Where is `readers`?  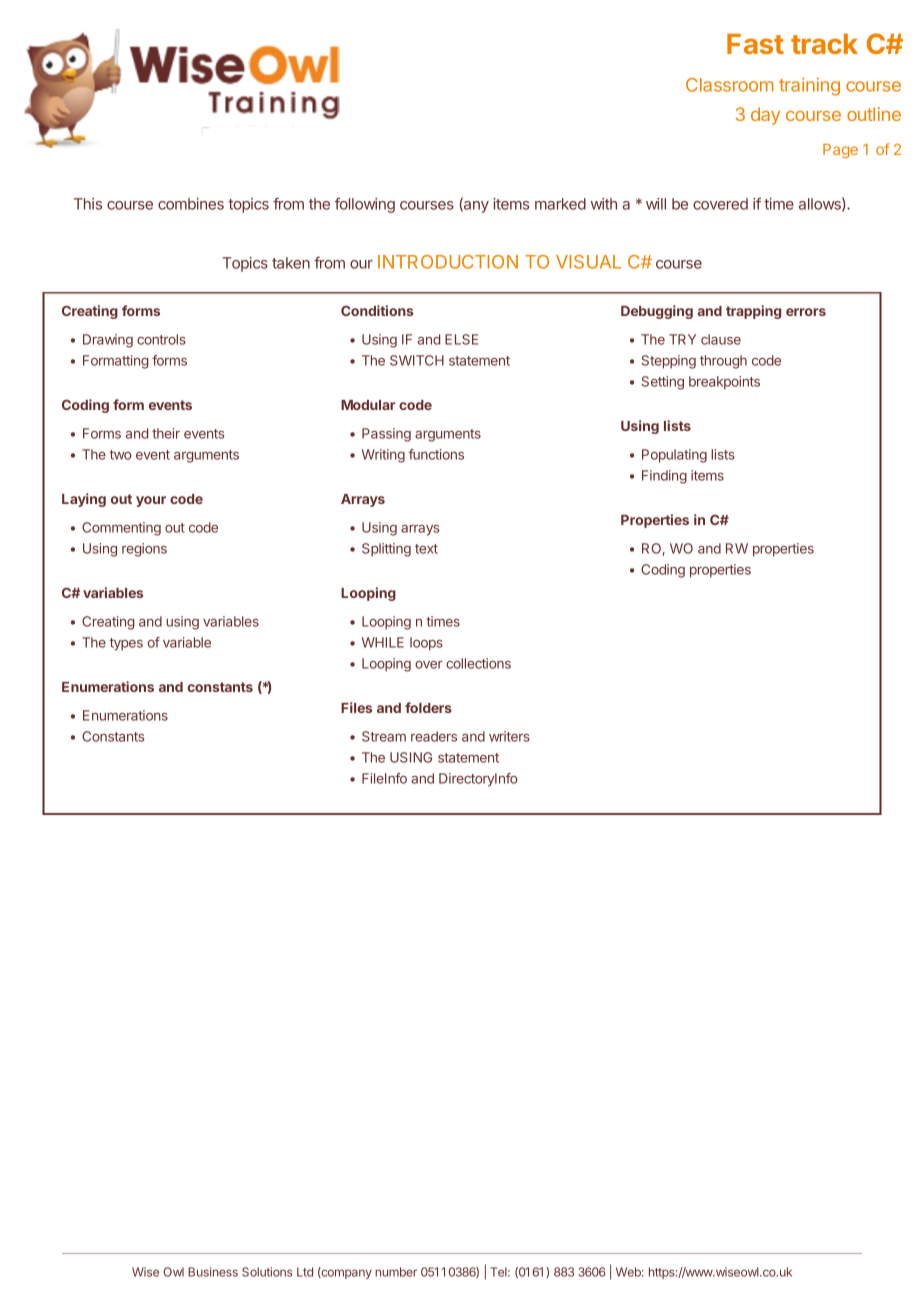 readers is located at coordinates (434, 736).
